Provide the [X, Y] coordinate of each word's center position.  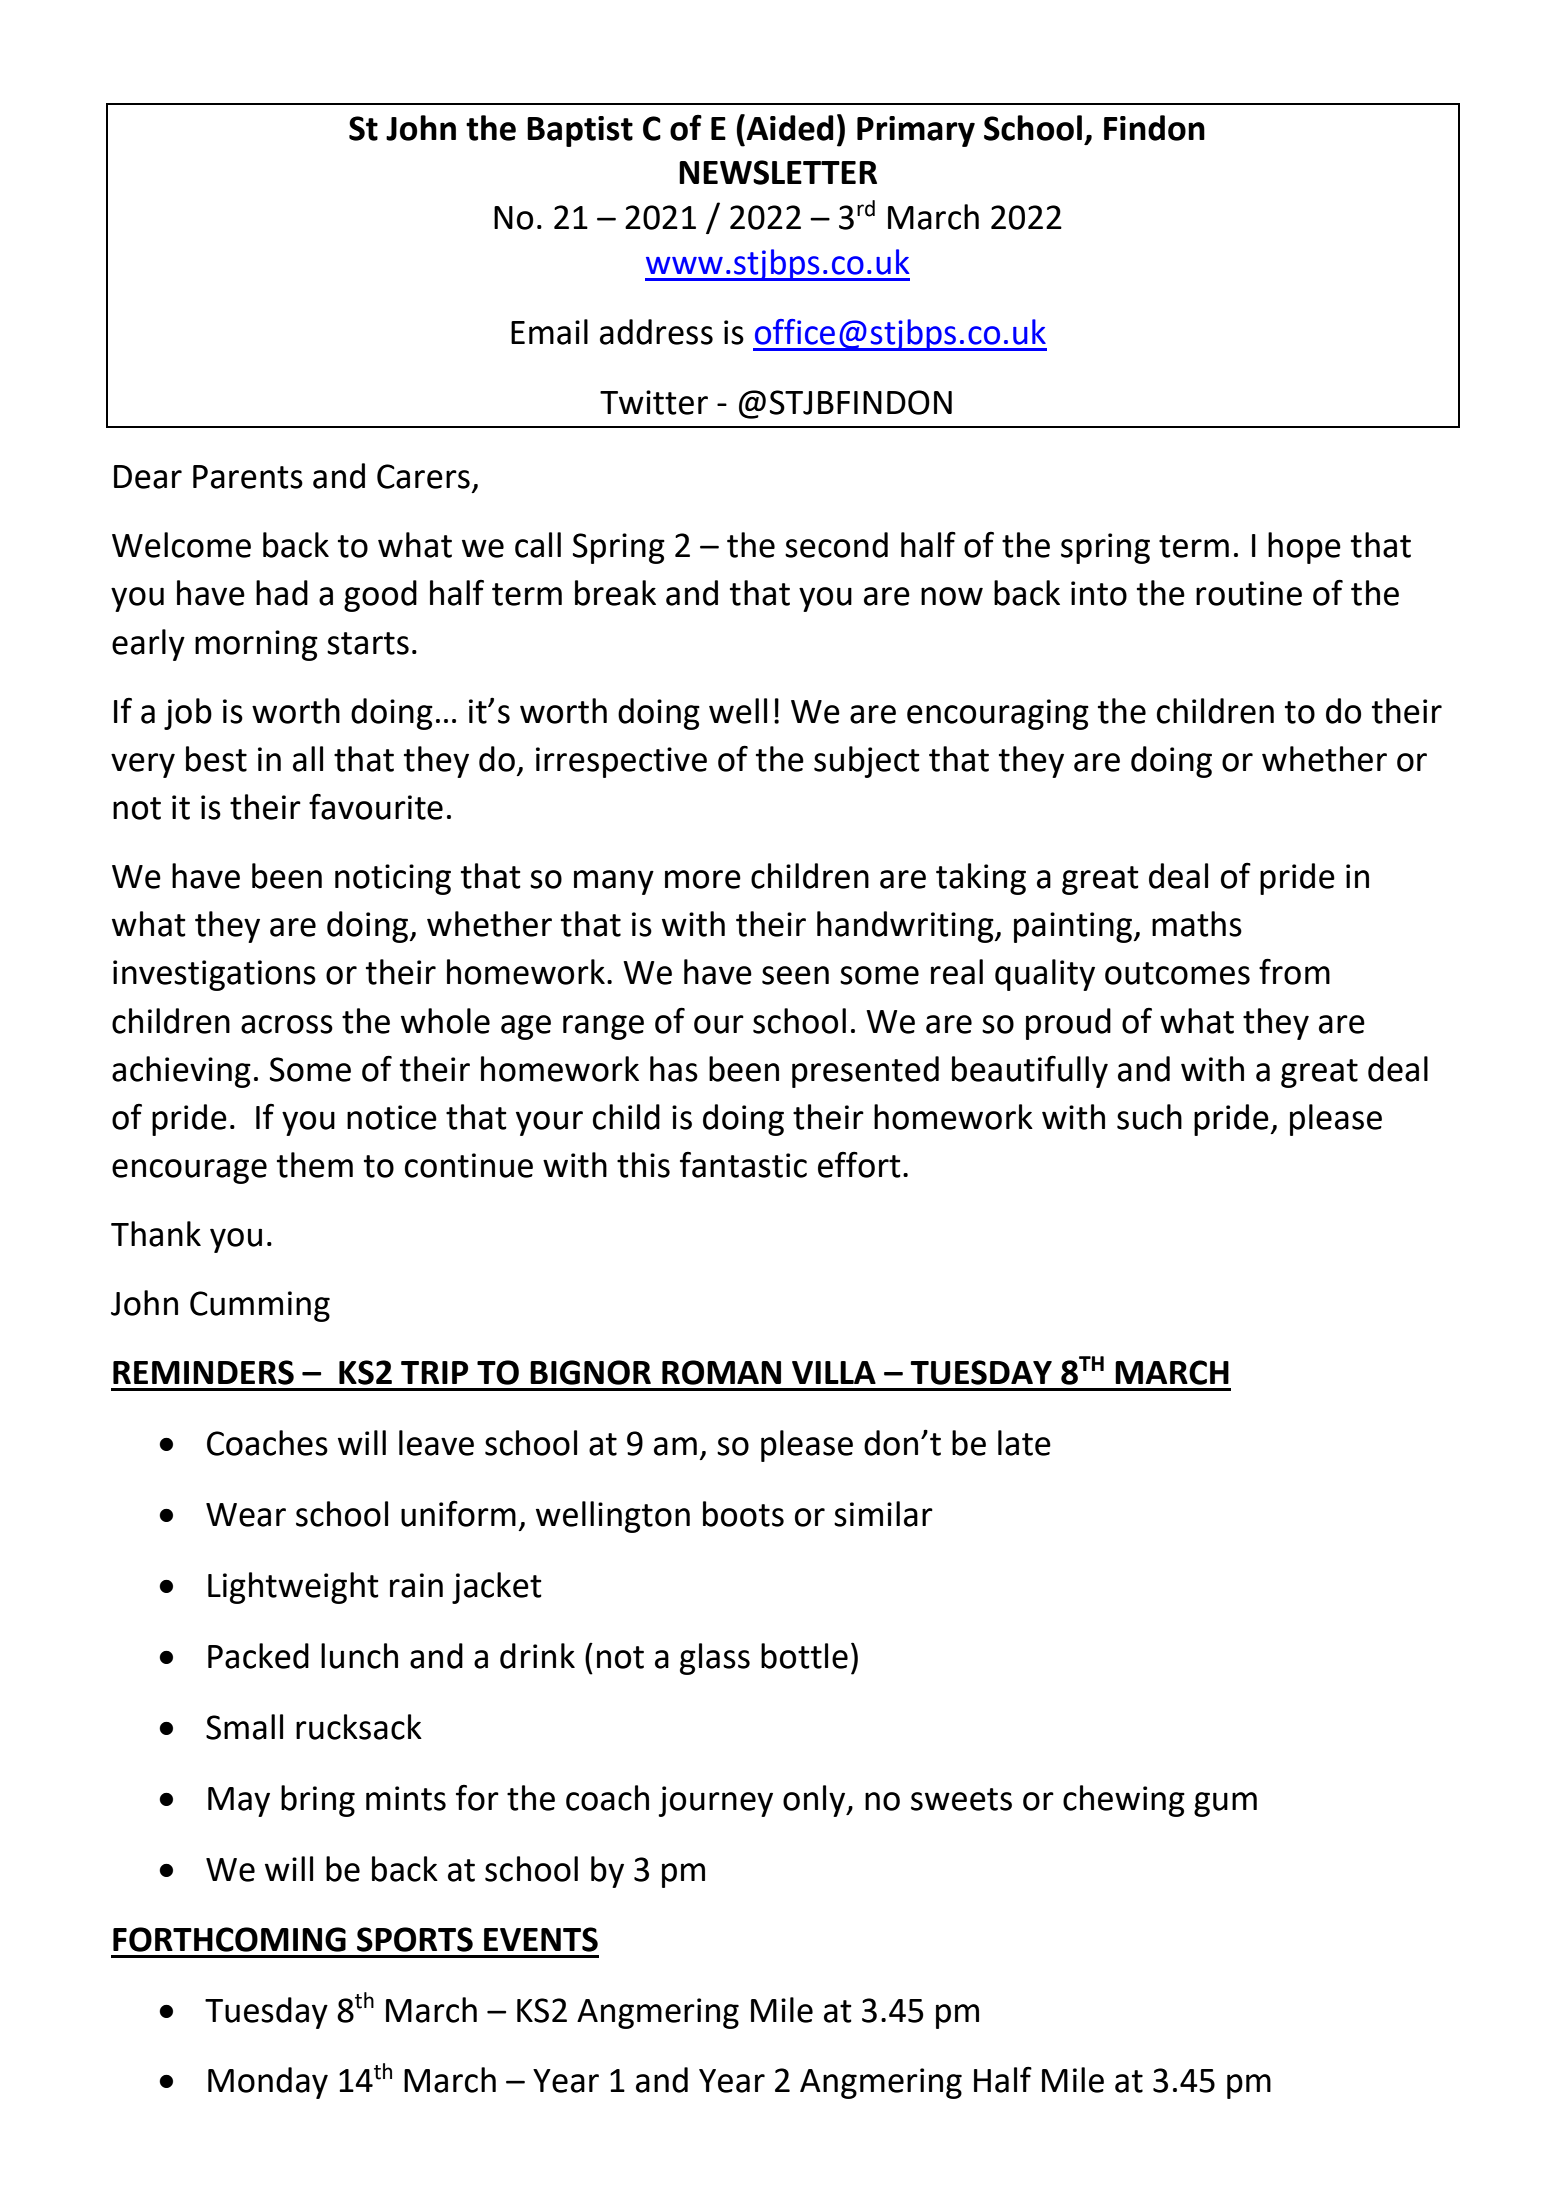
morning [256, 645]
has [674, 1069]
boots [743, 1514]
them [315, 1165]
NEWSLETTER [778, 172]
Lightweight [293, 1588]
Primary [916, 131]
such [1149, 1117]
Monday [268, 2083]
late [1024, 1443]
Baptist [580, 131]
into [1099, 593]
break [615, 593]
